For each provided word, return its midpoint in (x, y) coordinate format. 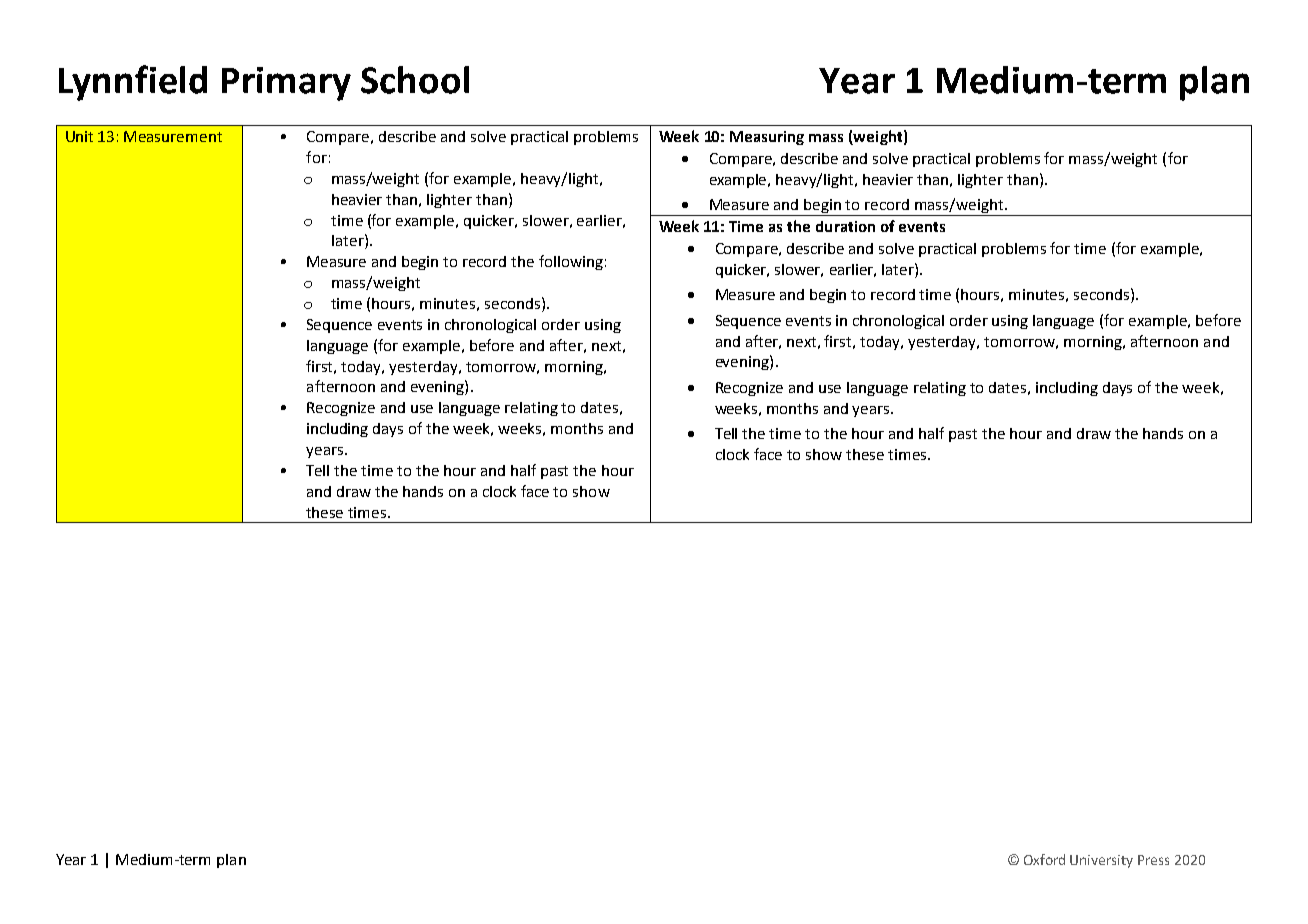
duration (845, 226)
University (1101, 861)
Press (1153, 860)
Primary (286, 84)
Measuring (767, 138)
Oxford (1044, 859)
